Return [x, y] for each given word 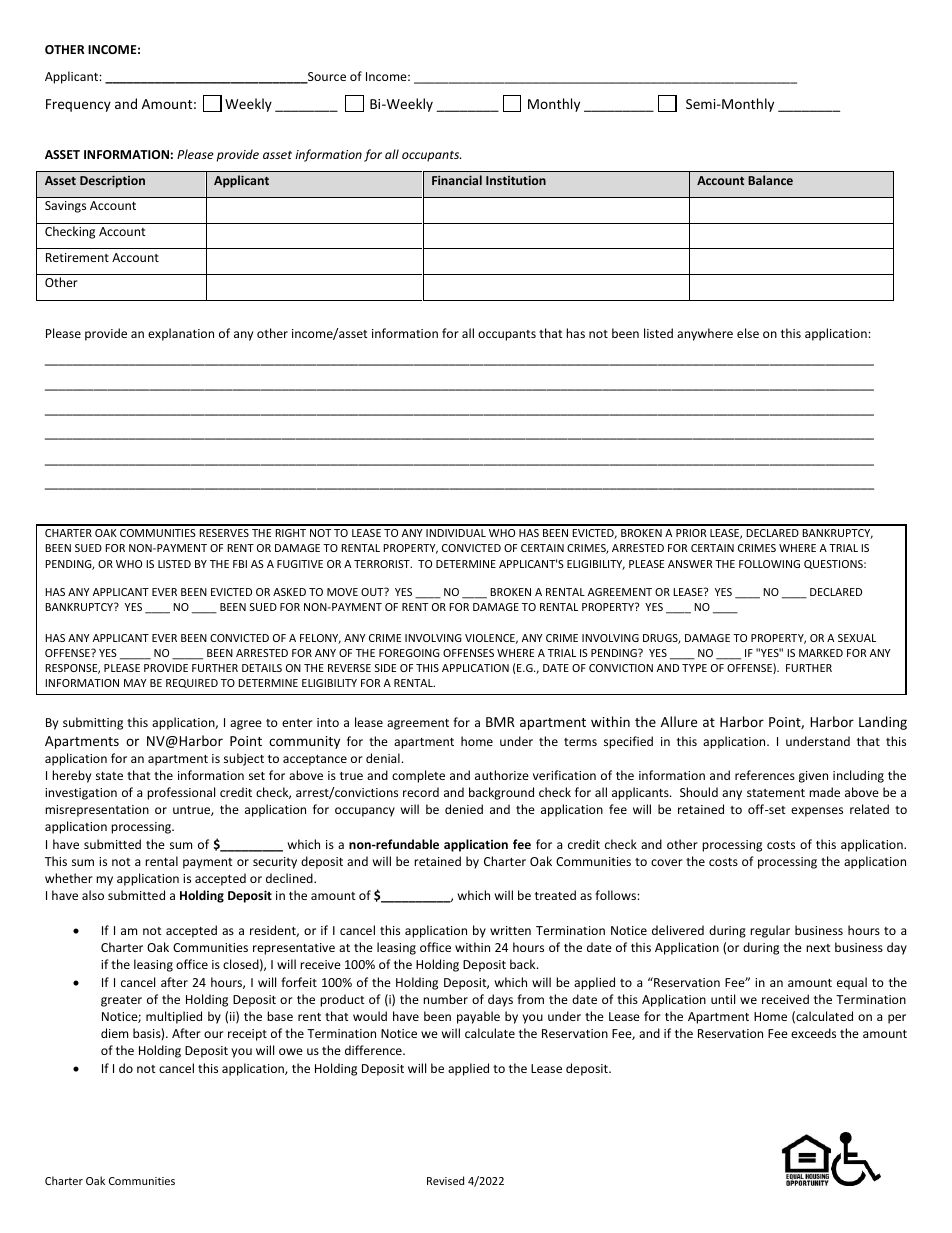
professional [181, 793]
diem [114, 1033]
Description [112, 181]
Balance [770, 180]
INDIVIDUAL [456, 533]
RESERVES [224, 533]
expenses [817, 812]
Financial [457, 180]
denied [464, 809]
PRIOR [691, 533]
